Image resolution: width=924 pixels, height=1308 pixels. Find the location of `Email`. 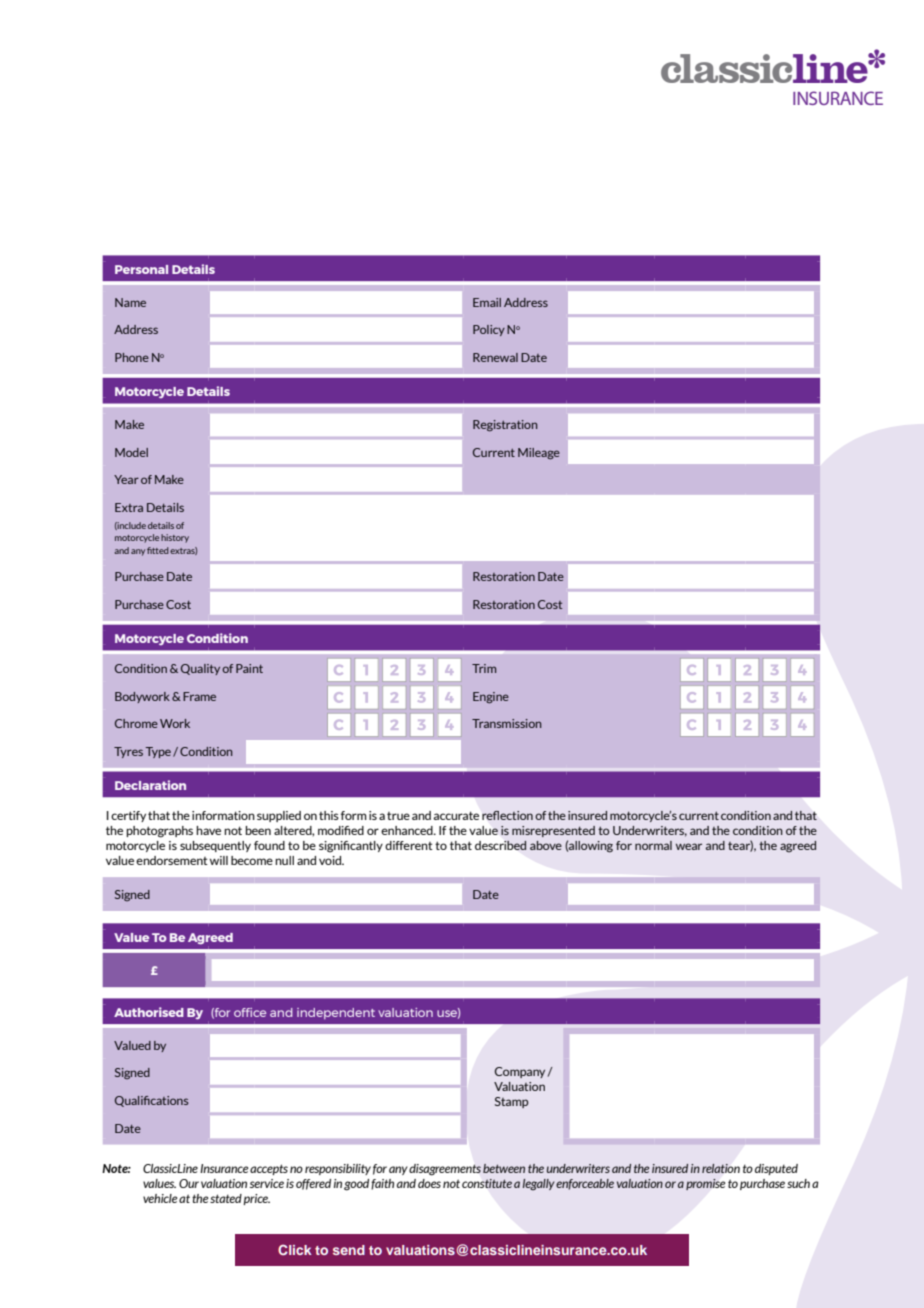

Email is located at coordinates (487, 302).
